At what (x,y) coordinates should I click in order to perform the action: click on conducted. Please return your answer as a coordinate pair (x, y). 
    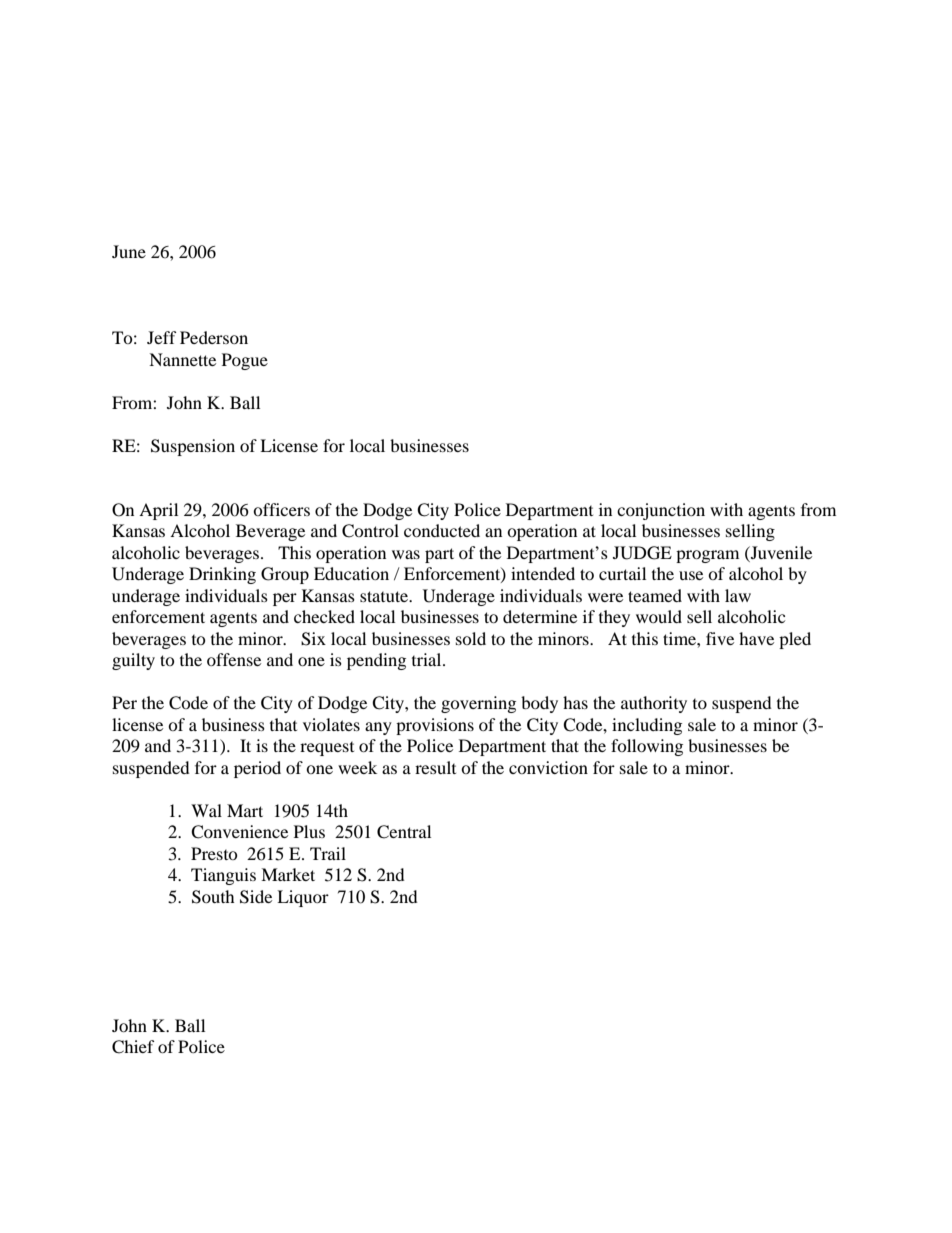
    Looking at the image, I should click on (442, 530).
